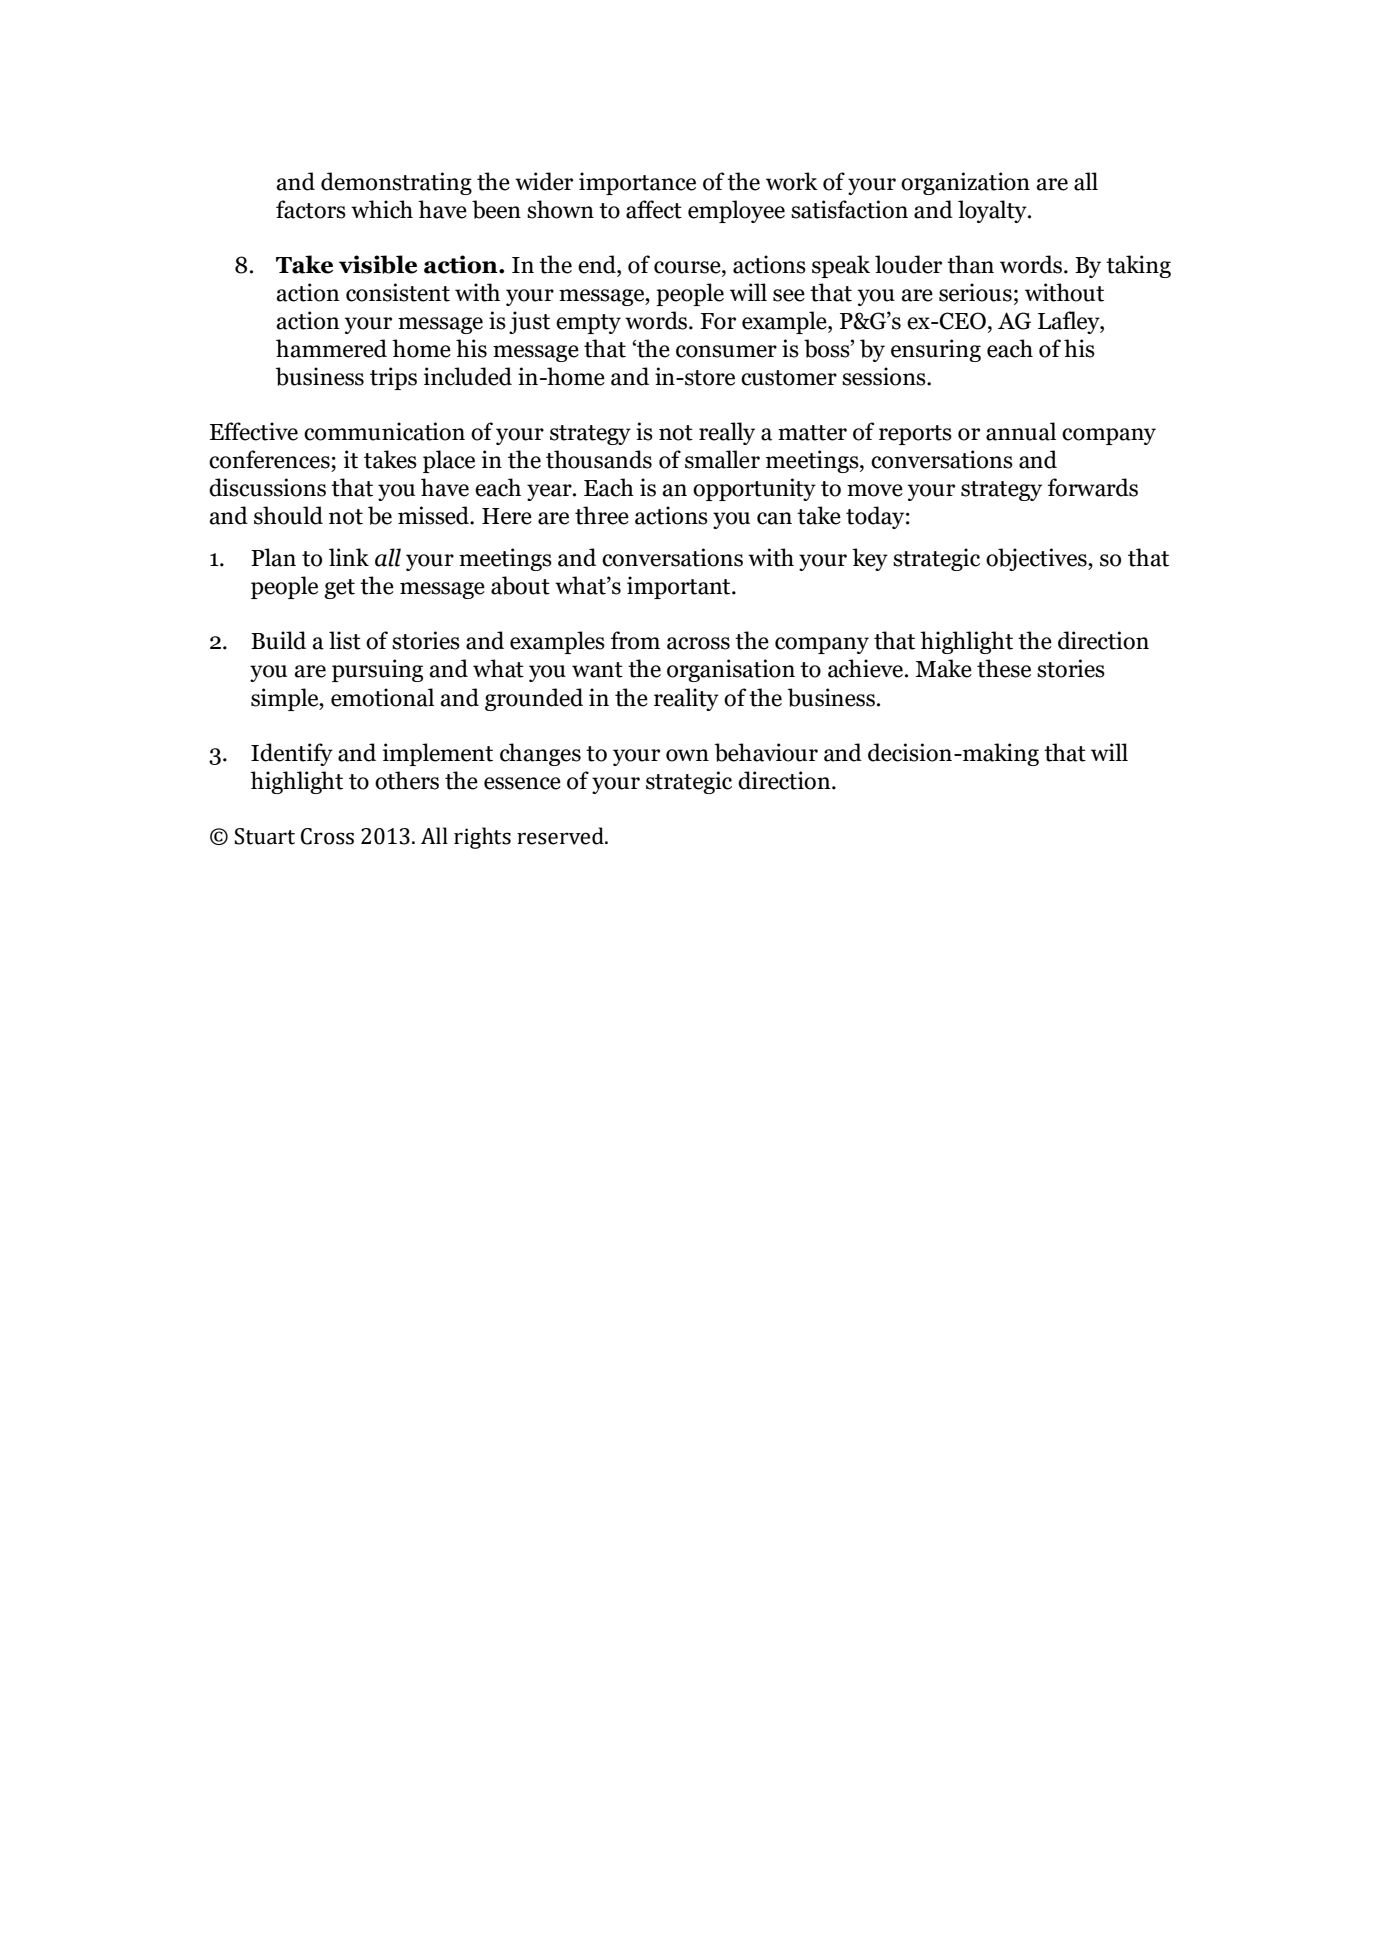 The image size is (1381, 1954). I want to click on should, so click(288, 515).
